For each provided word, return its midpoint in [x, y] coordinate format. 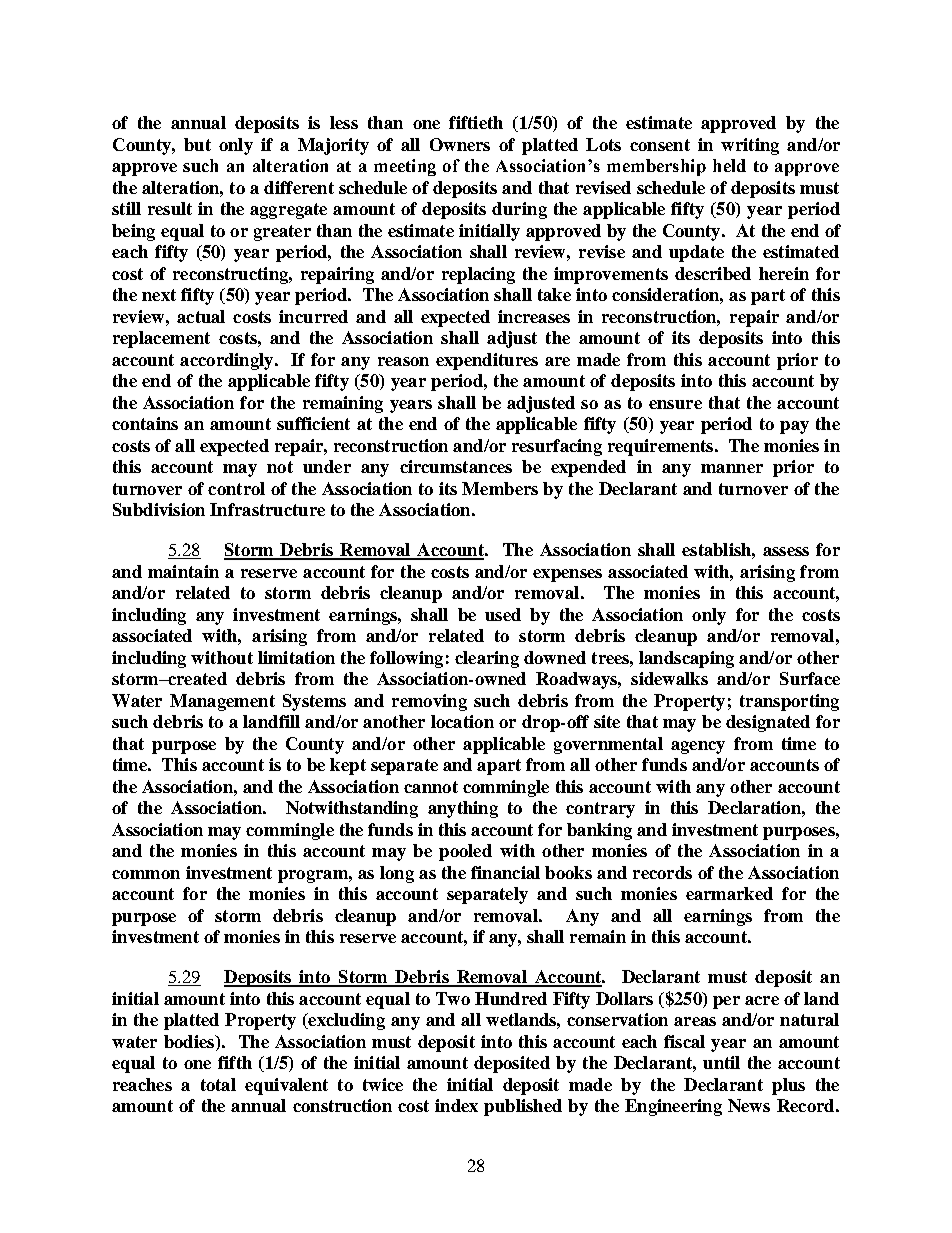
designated [768, 723]
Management [222, 702]
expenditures [487, 361]
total [218, 1084]
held [729, 165]
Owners [460, 144]
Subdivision [159, 509]
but [197, 144]
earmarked [729, 893]
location [462, 721]
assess [786, 551]
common [146, 874]
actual [201, 316]
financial [505, 872]
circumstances [456, 466]
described [713, 273]
